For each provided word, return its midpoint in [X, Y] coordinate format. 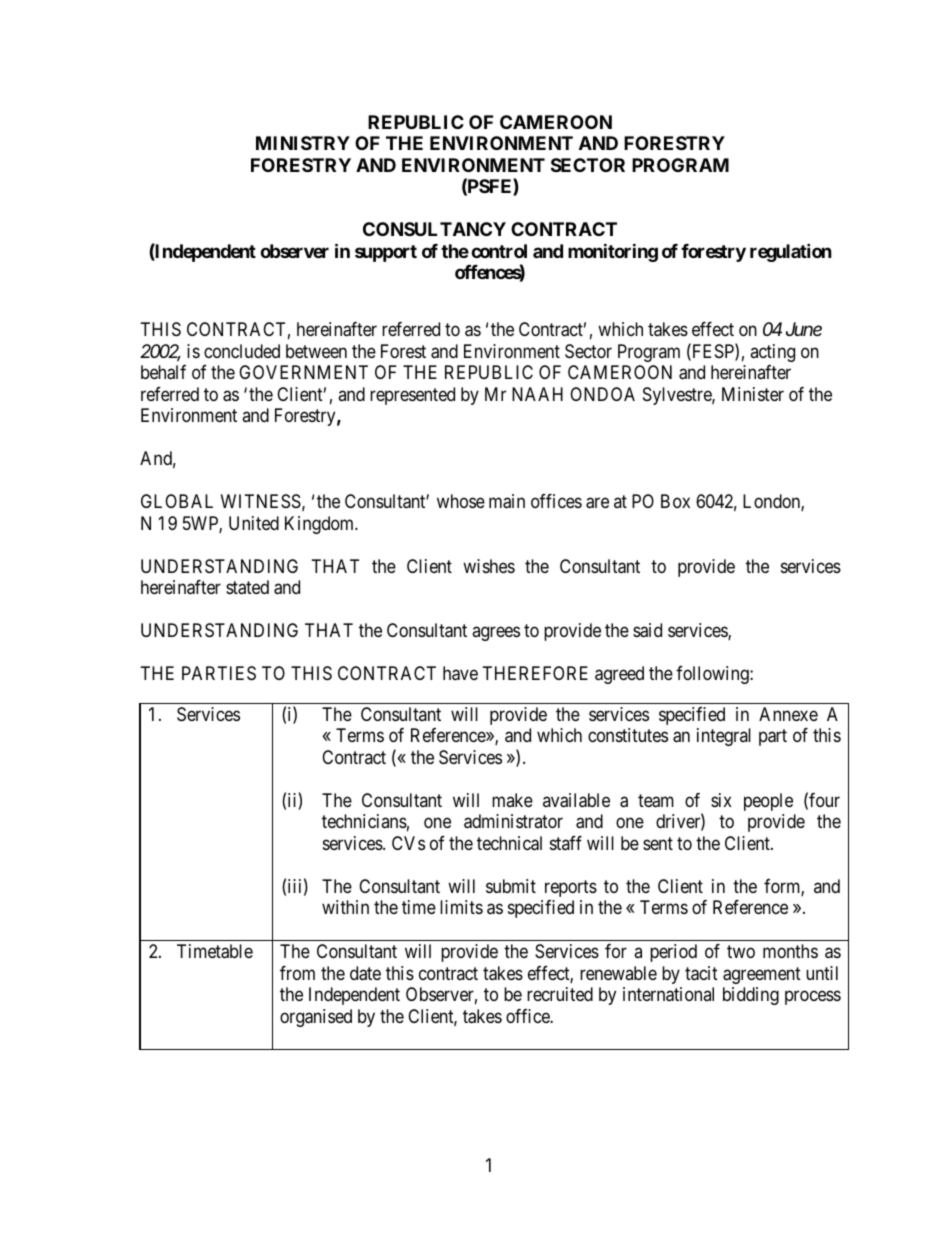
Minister [753, 394]
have [460, 673]
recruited [560, 994]
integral [724, 737]
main [507, 501]
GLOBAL [177, 501]
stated [247, 587]
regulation [791, 252]
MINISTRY [303, 143]
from [297, 973]
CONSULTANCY [434, 229]
